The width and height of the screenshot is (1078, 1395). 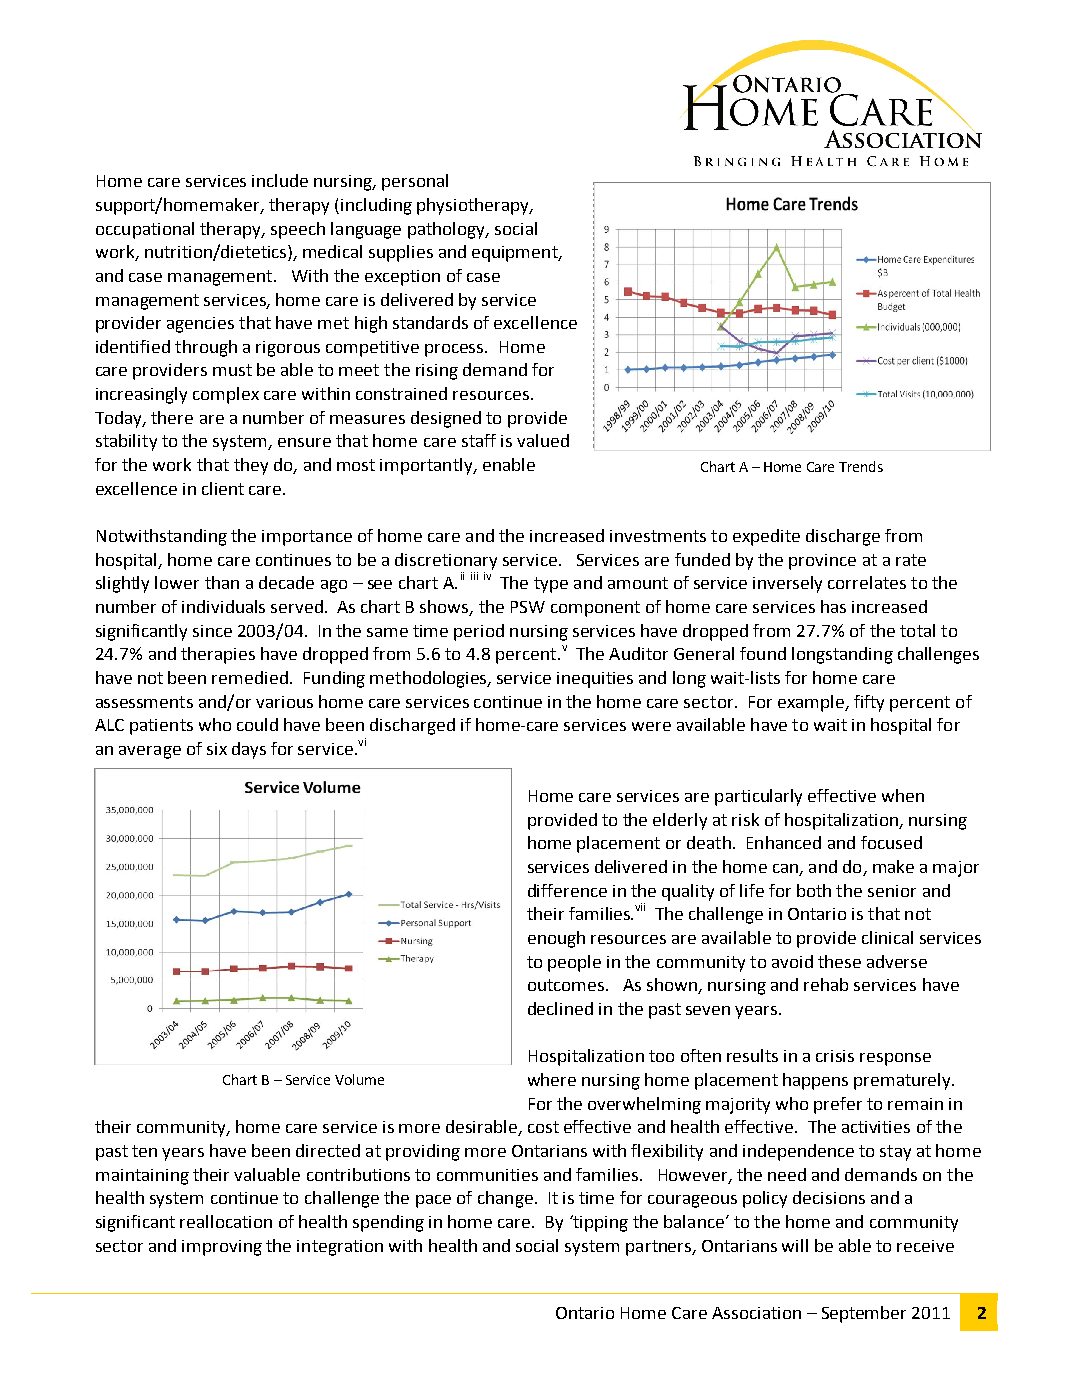 What do you see at coordinates (861, 466) in the screenshot?
I see `Trends` at bounding box center [861, 466].
